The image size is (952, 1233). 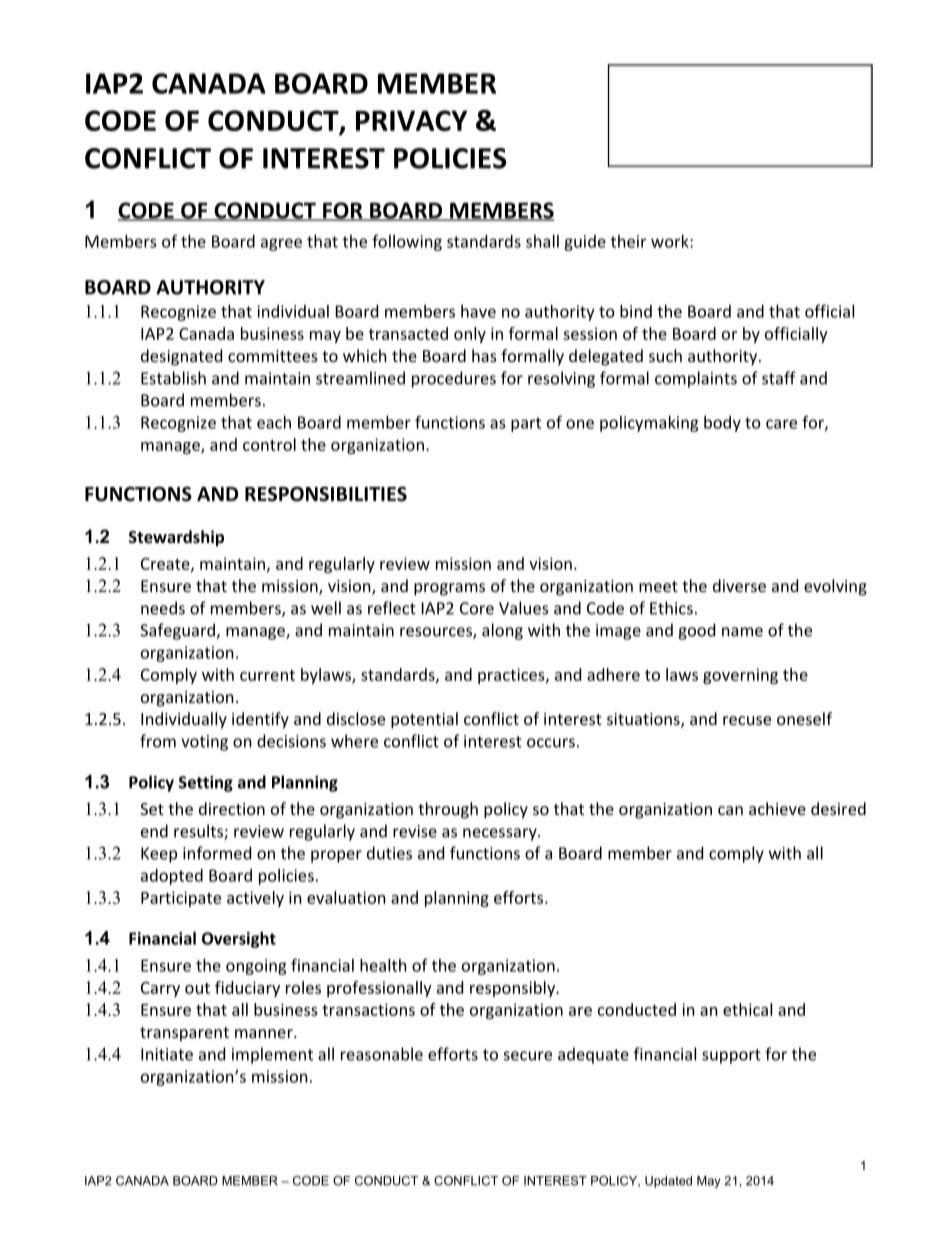 I want to click on along, so click(x=502, y=631).
